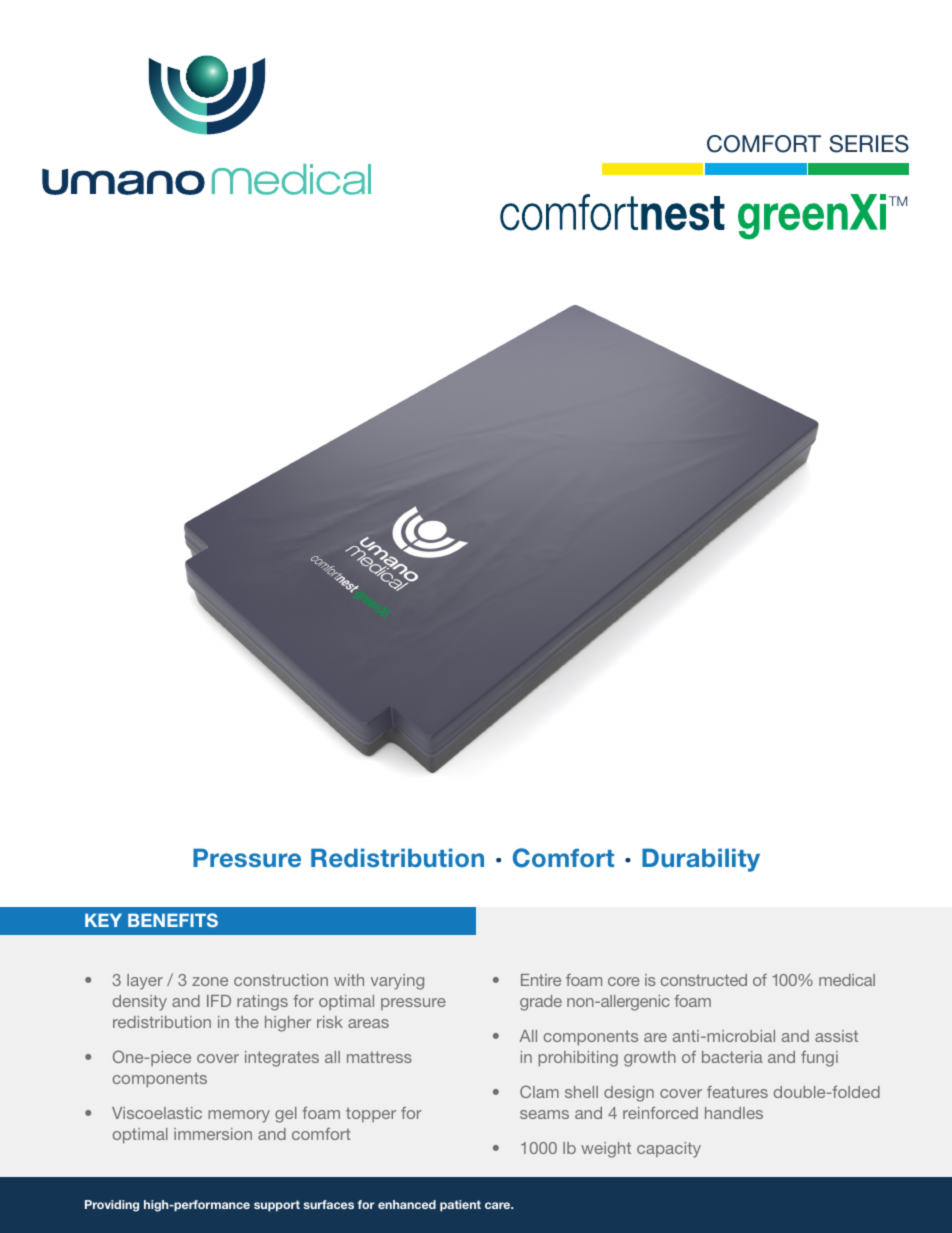  I want to click on patient, so click(460, 1206).
